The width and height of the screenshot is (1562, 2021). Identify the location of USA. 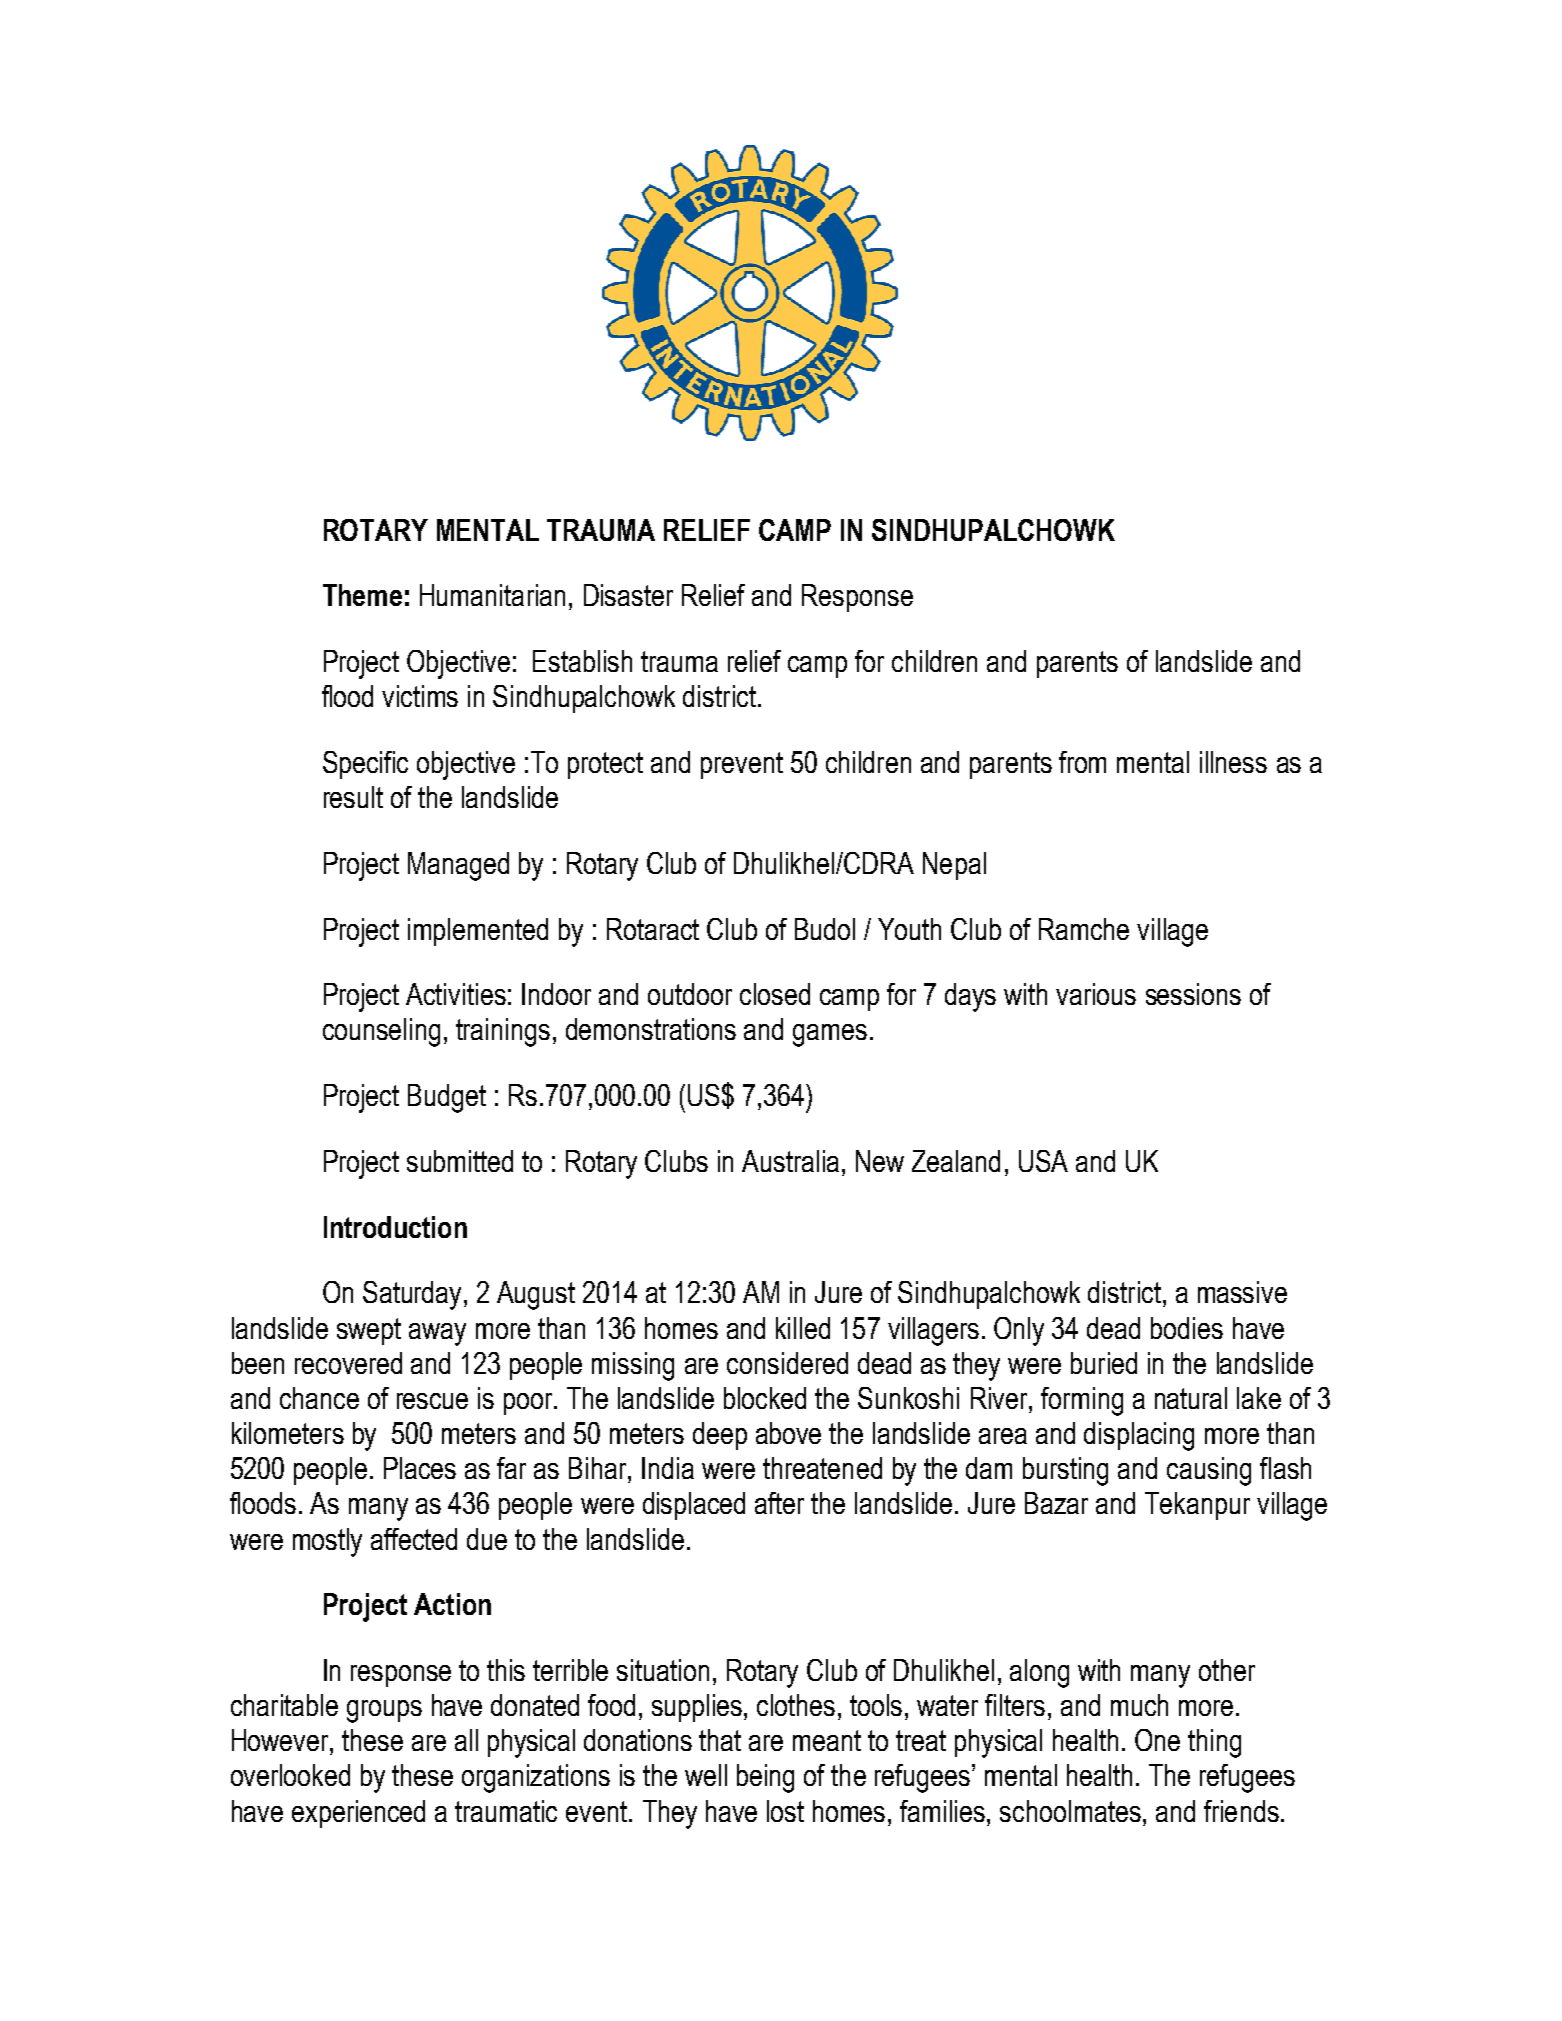
(1043, 1161).
